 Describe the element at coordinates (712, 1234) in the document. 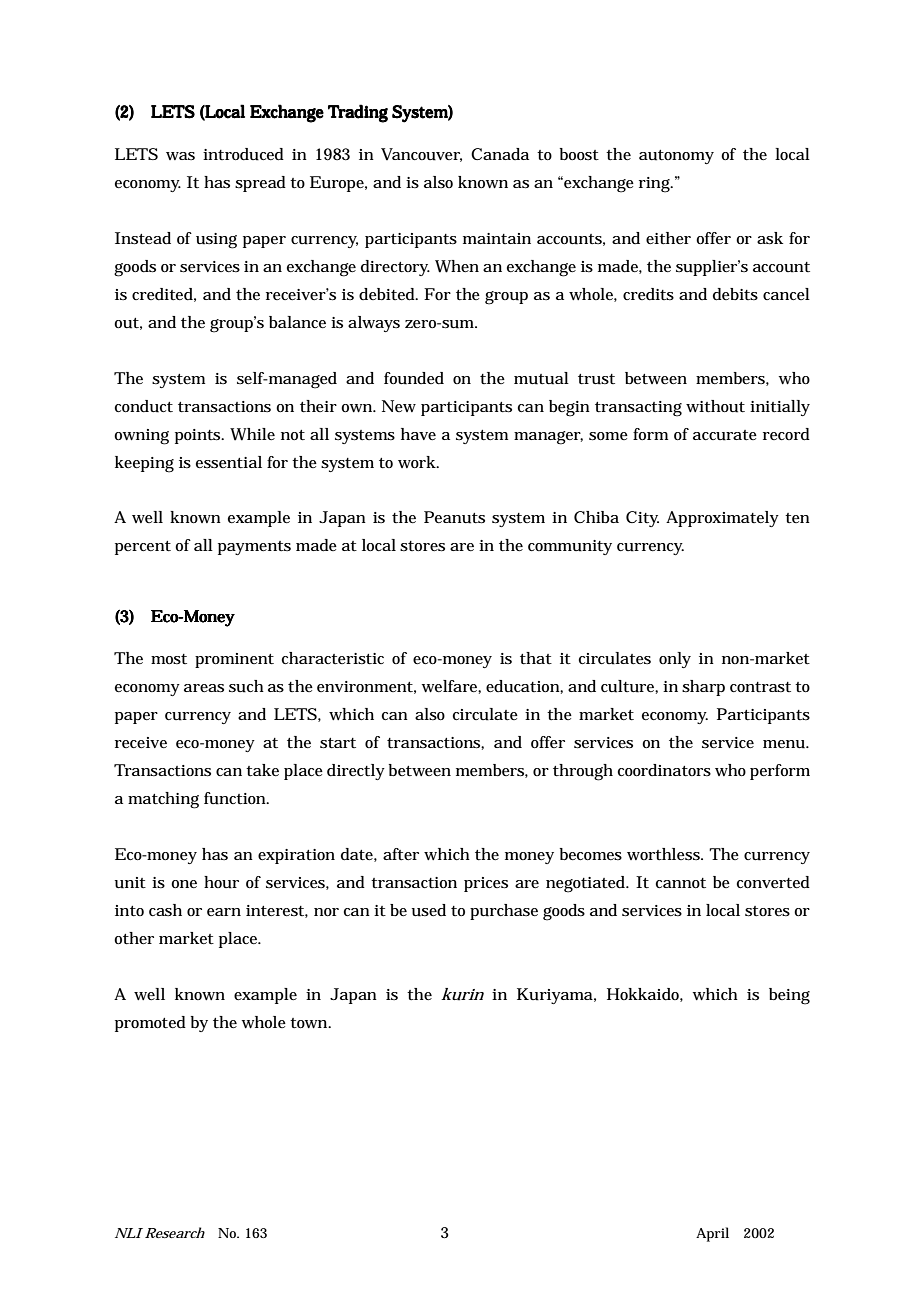

I see `April` at that location.
